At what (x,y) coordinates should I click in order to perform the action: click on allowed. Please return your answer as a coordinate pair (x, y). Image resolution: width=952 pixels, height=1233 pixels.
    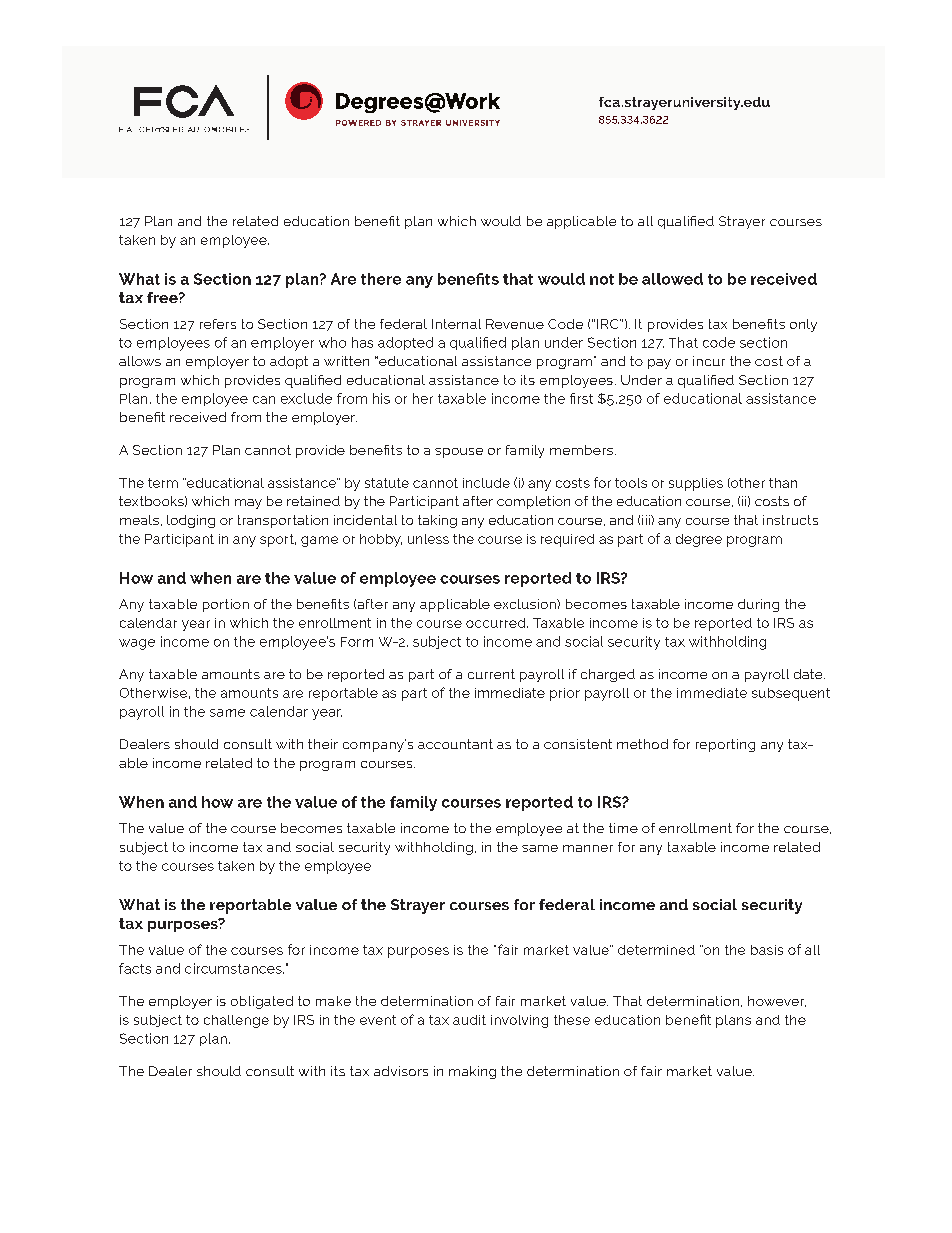
    Looking at the image, I should click on (672, 279).
